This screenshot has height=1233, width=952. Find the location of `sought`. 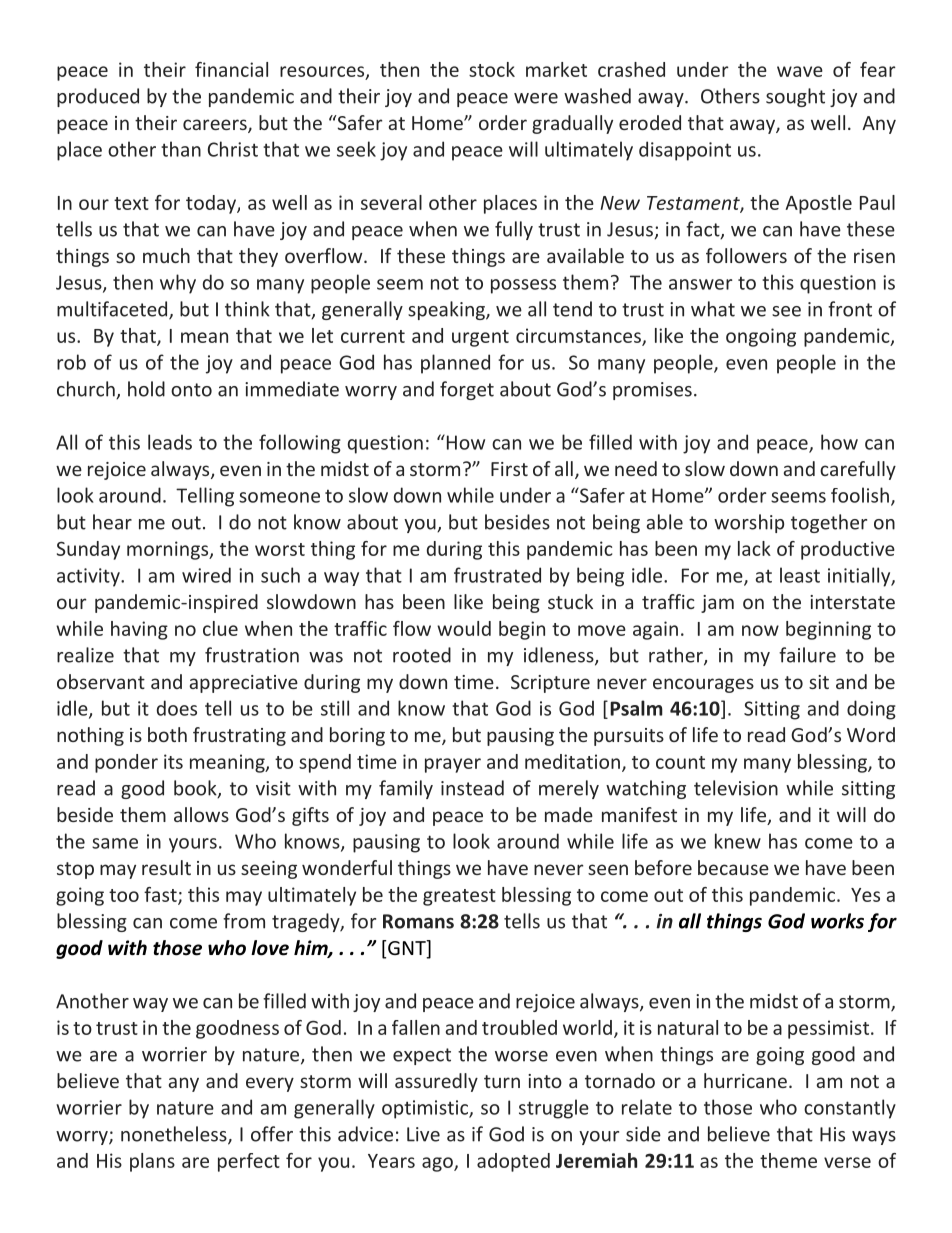

sought is located at coordinates (795, 97).
